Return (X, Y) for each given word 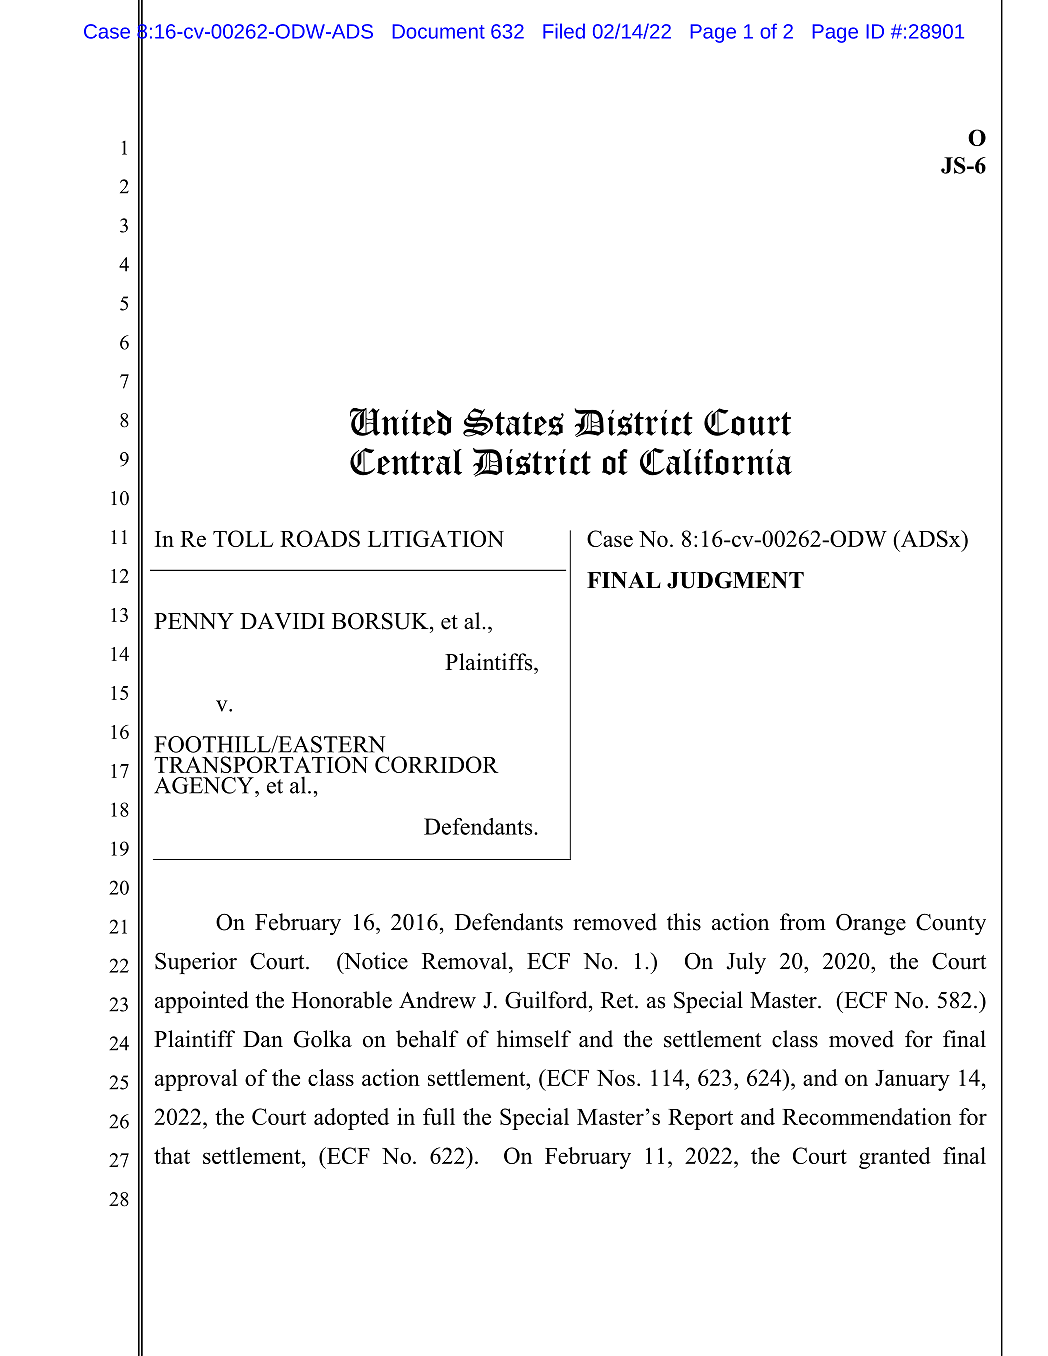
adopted (351, 1119)
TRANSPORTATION (261, 764)
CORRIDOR (437, 764)
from (803, 922)
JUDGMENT (735, 580)
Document (438, 31)
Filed (564, 31)
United (401, 422)
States (513, 422)
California (716, 462)
